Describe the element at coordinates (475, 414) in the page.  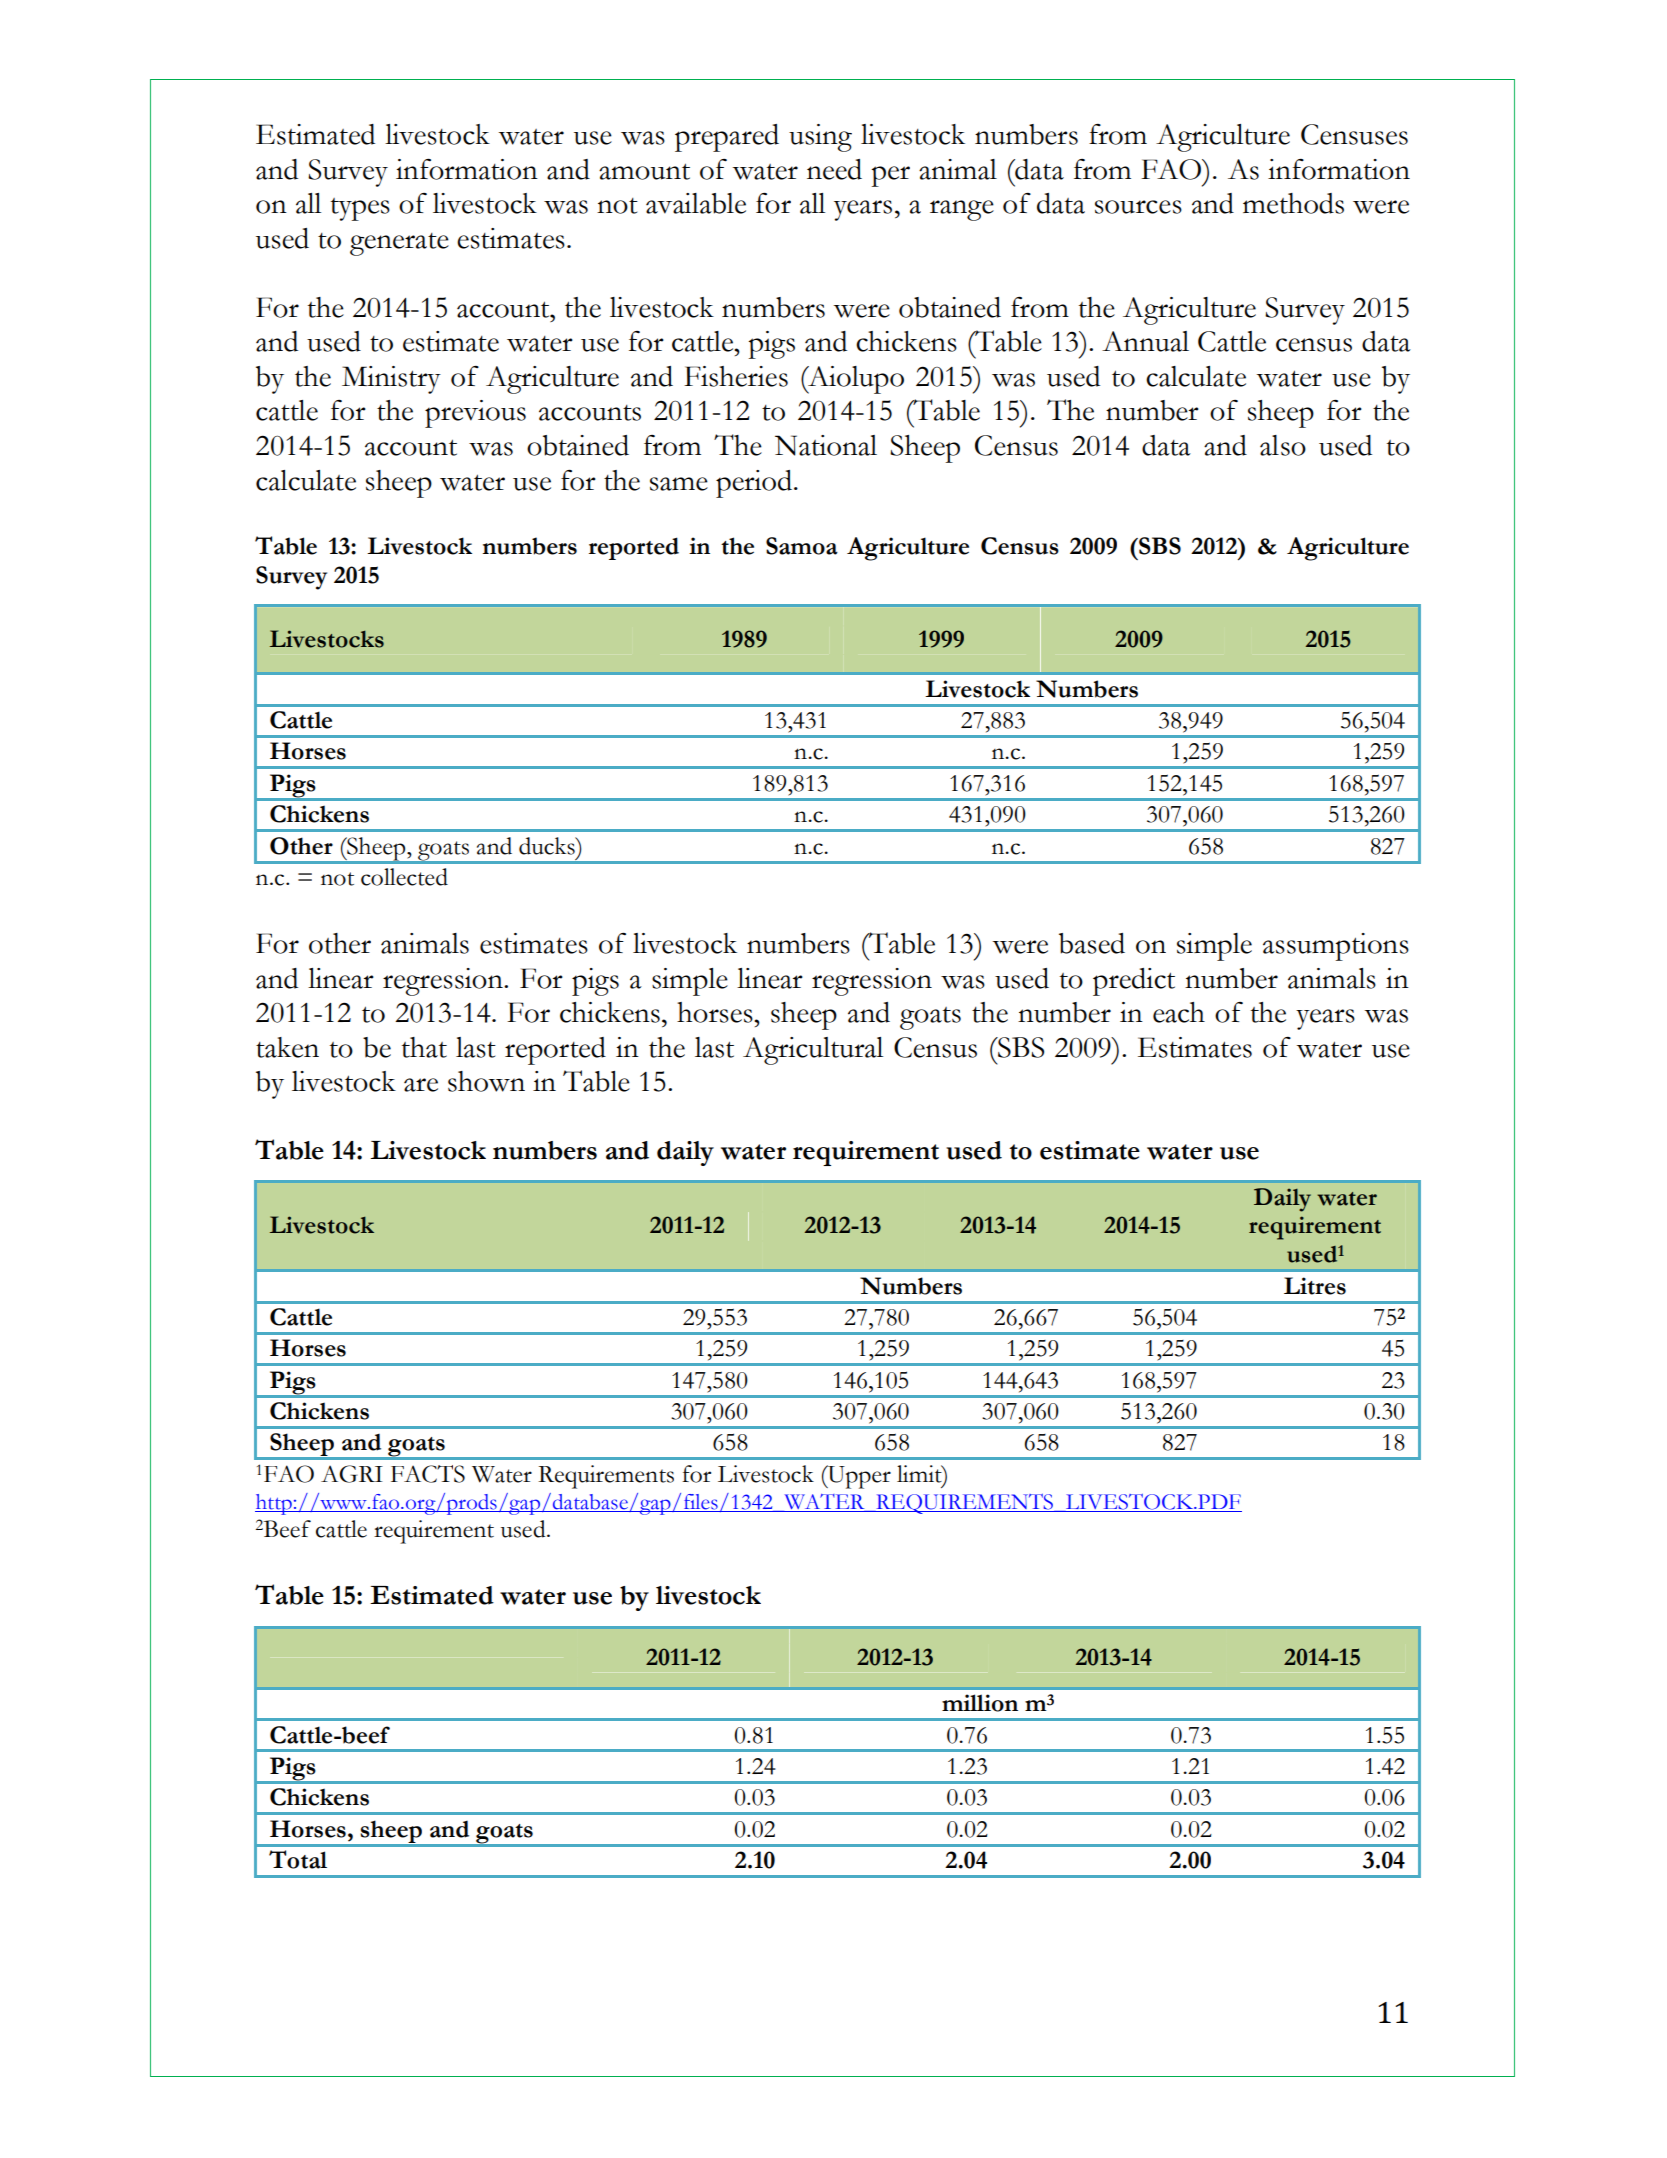
I see `previous` at that location.
